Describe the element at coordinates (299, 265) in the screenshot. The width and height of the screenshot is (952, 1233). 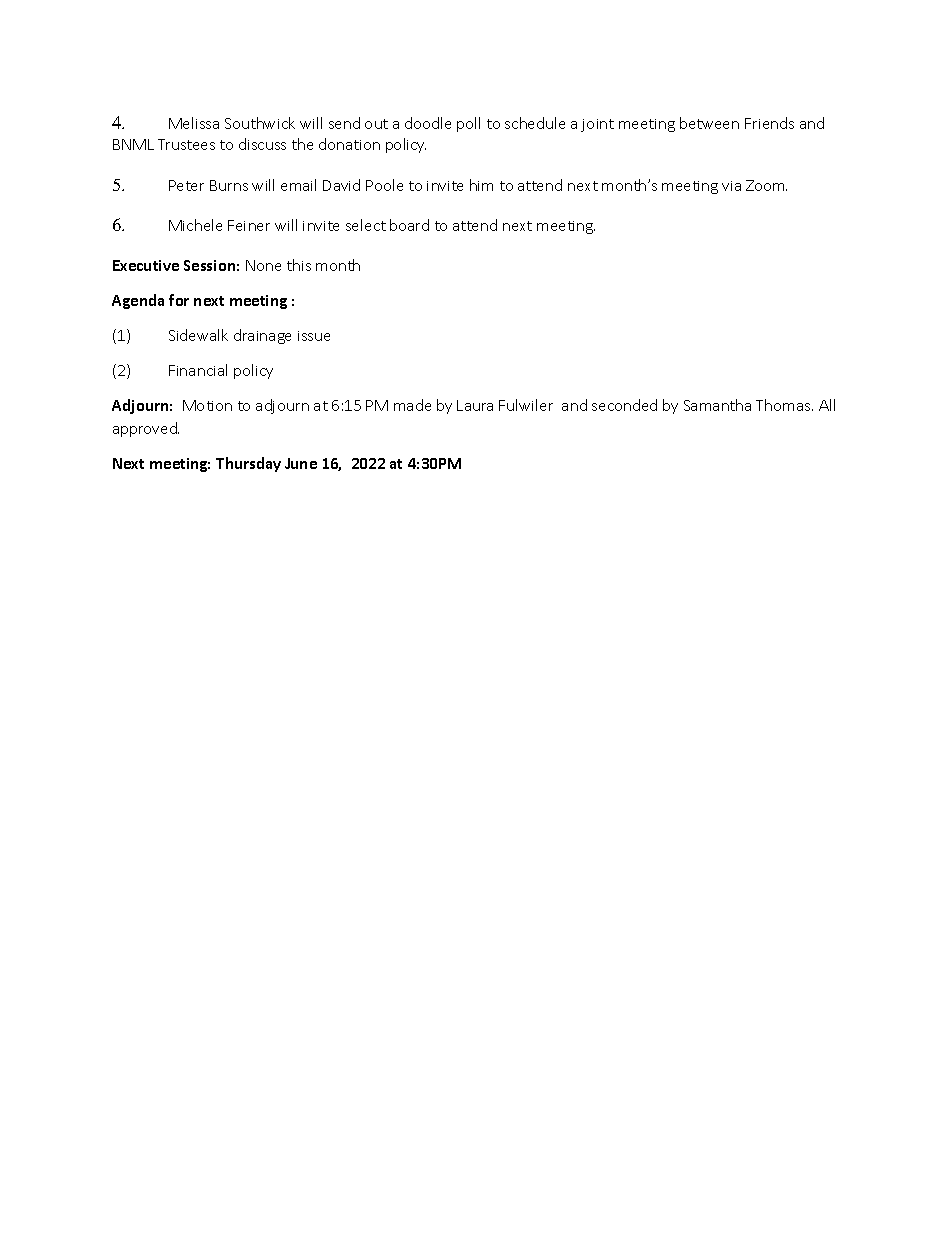
I see `this` at that location.
